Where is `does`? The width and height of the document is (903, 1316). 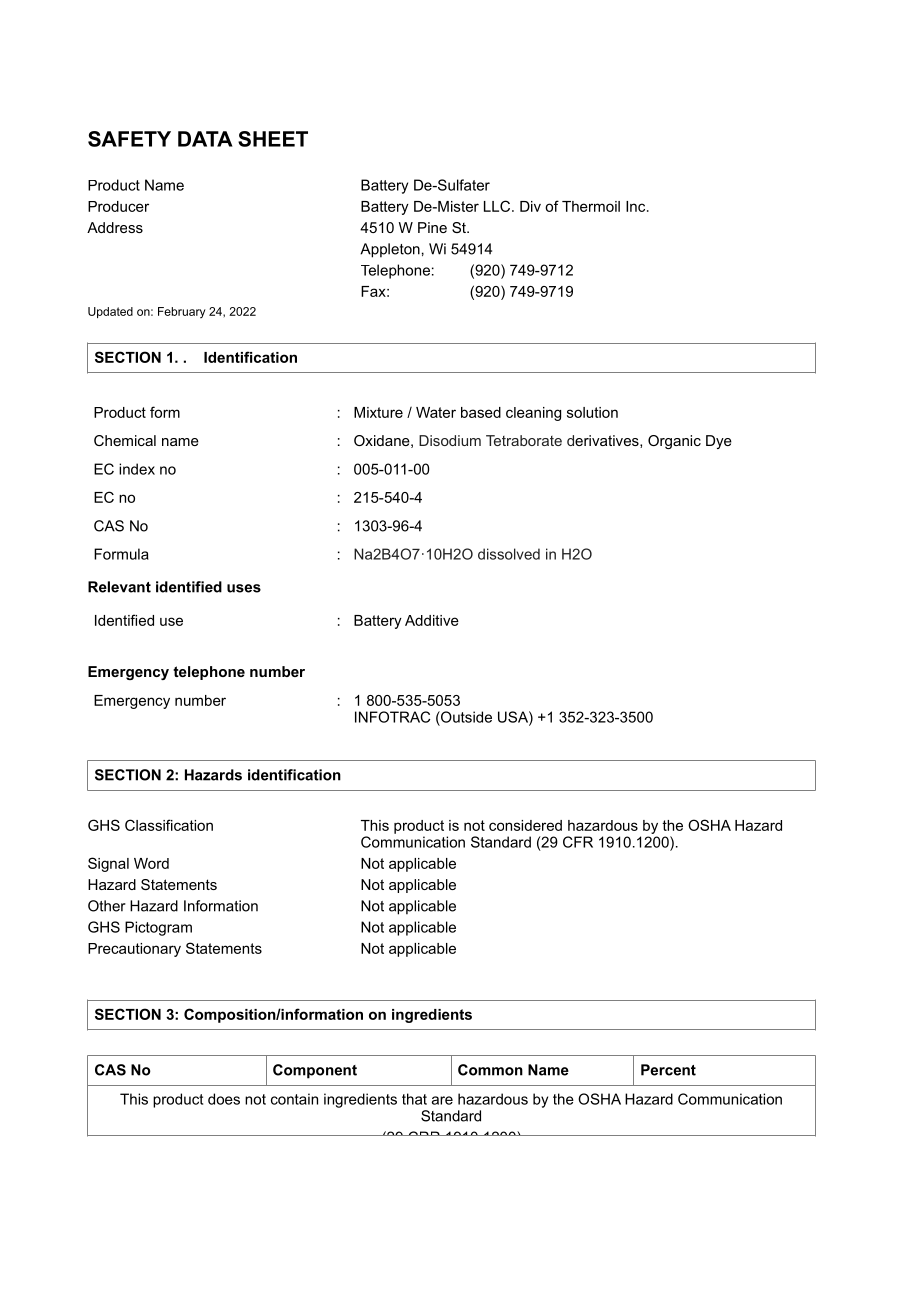
does is located at coordinates (224, 1099).
